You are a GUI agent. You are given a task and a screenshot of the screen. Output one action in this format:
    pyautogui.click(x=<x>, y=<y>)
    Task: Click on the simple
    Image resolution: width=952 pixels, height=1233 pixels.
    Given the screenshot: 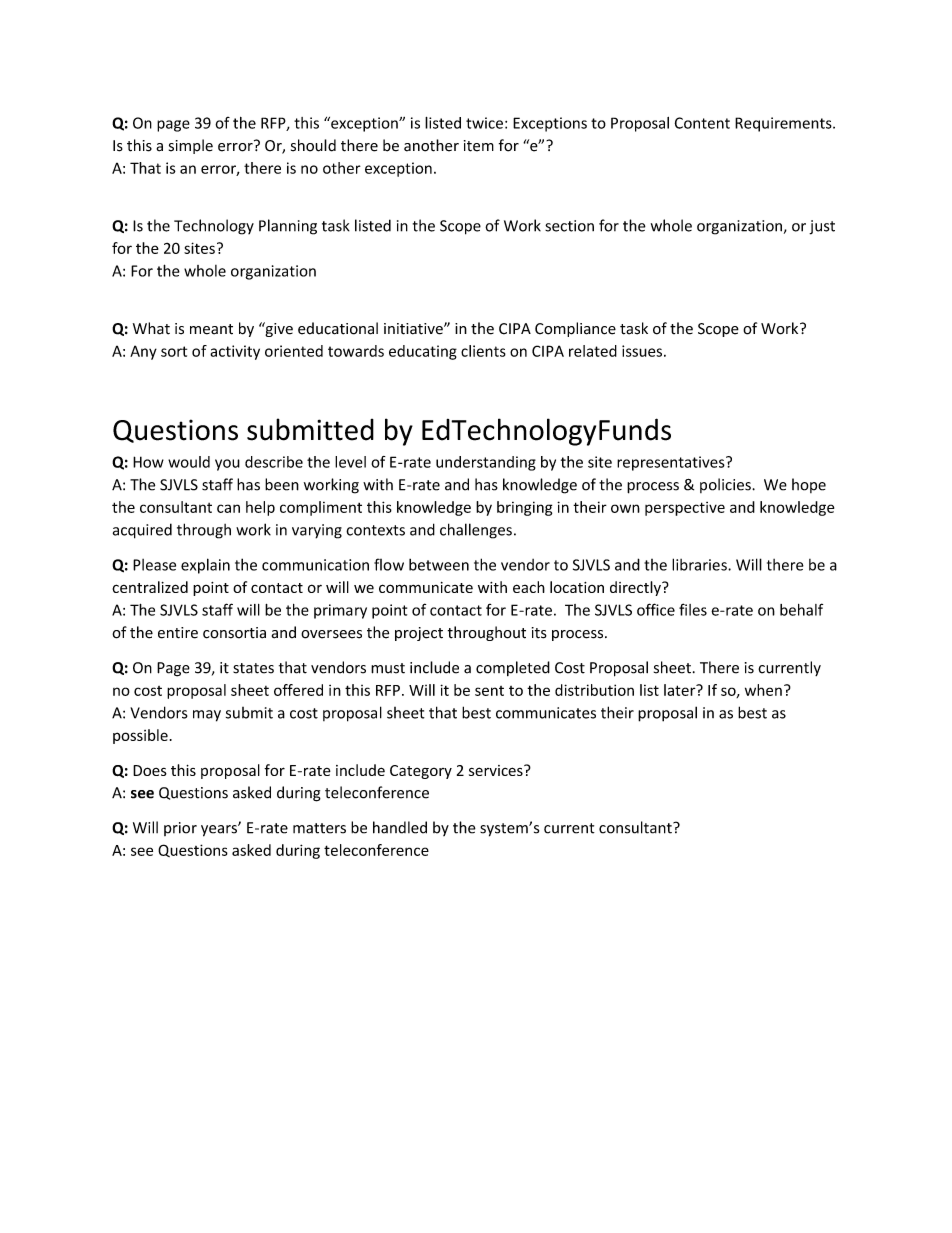 What is the action you would take?
    pyautogui.click(x=191, y=146)
